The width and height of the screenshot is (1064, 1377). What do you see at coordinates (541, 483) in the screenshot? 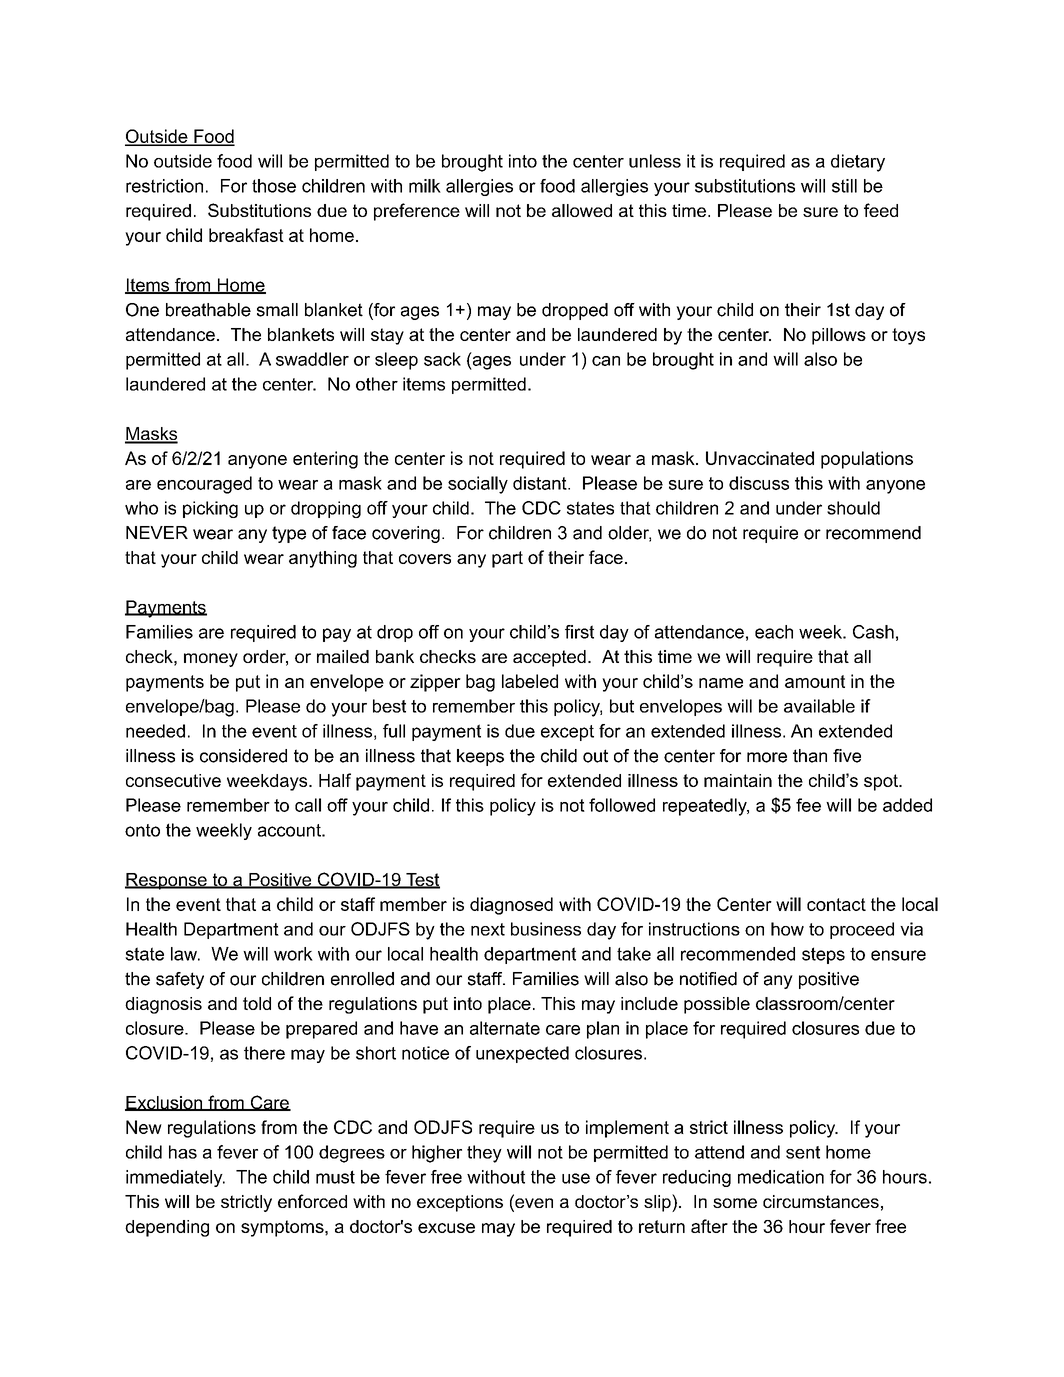
I see `distant` at bounding box center [541, 483].
